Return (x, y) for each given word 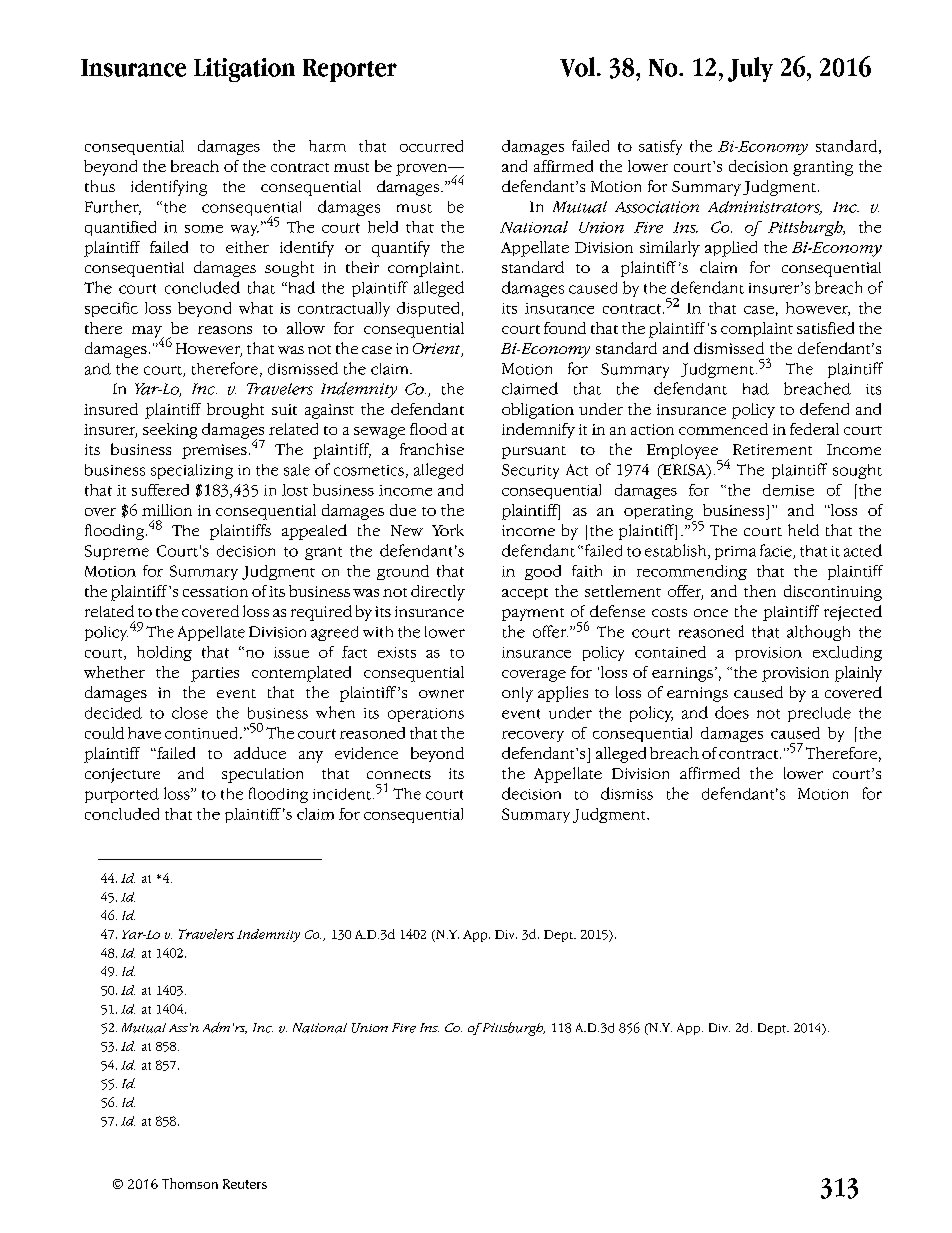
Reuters (245, 1184)
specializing (192, 471)
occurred (431, 146)
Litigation (244, 70)
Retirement (772, 449)
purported (122, 795)
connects (399, 774)
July (750, 69)
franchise (432, 449)
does (732, 712)
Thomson (190, 1183)
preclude (819, 714)
